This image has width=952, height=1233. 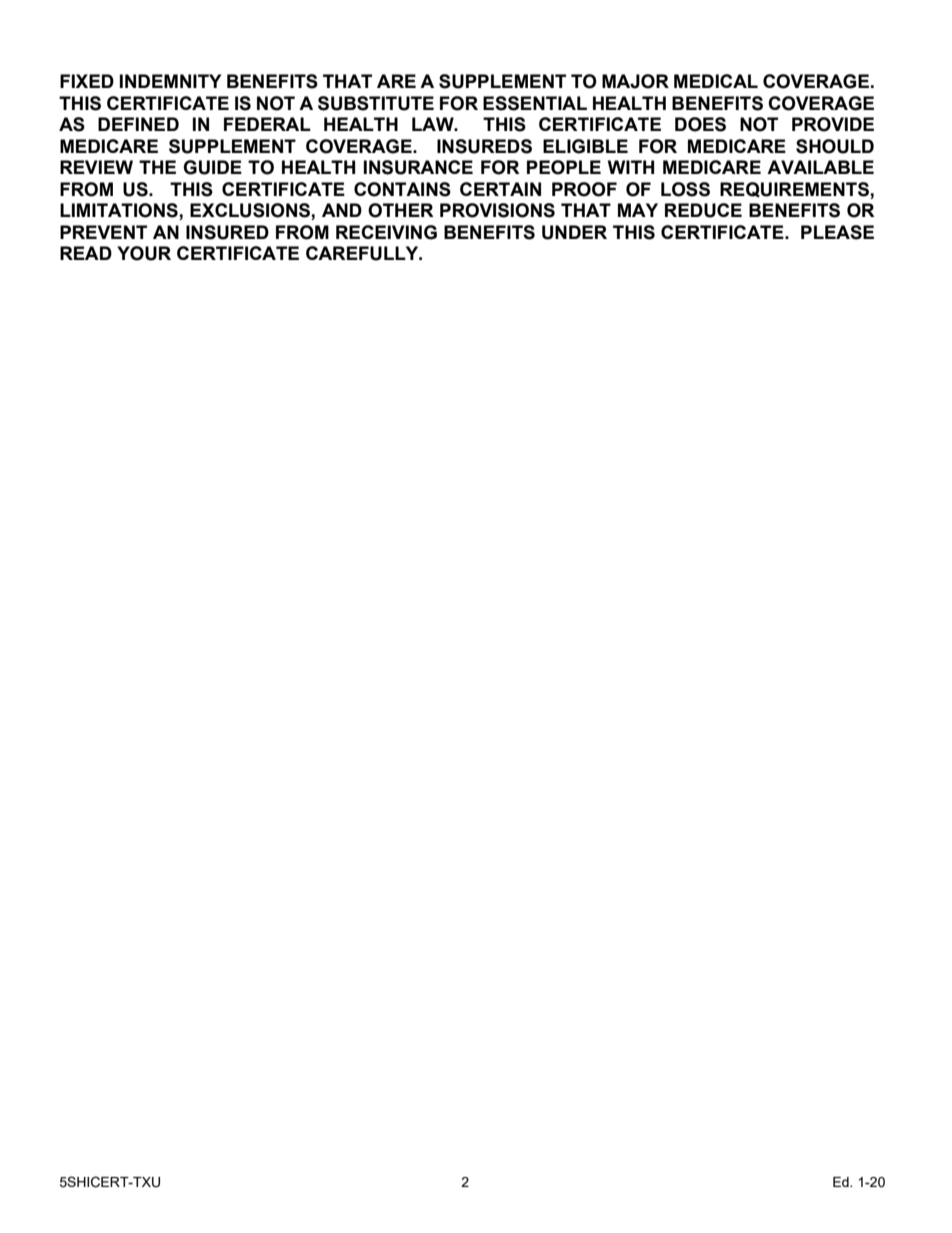 I want to click on INDEMNITY, so click(x=170, y=81).
